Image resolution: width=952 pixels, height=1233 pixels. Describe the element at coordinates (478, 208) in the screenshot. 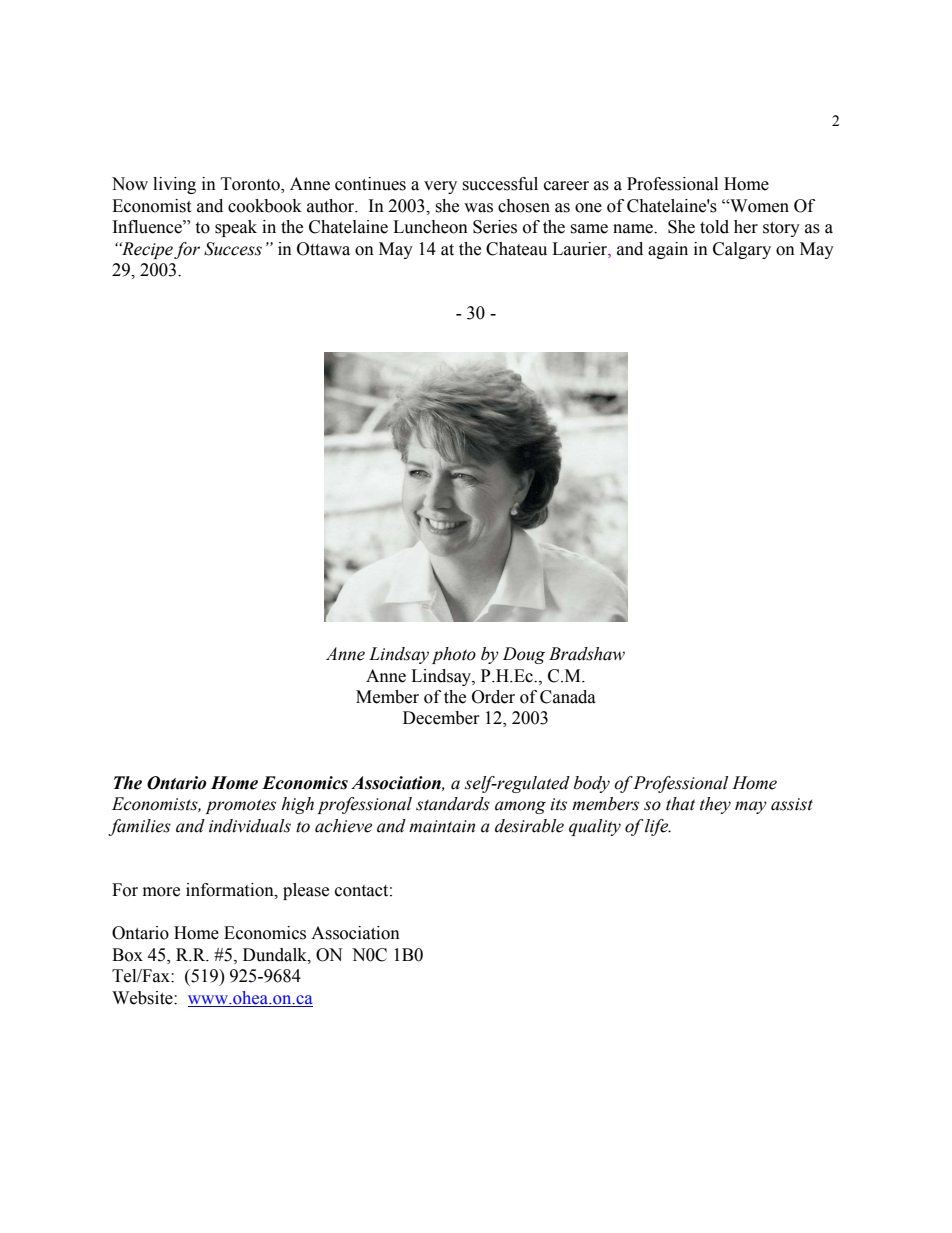

I see `was` at that location.
